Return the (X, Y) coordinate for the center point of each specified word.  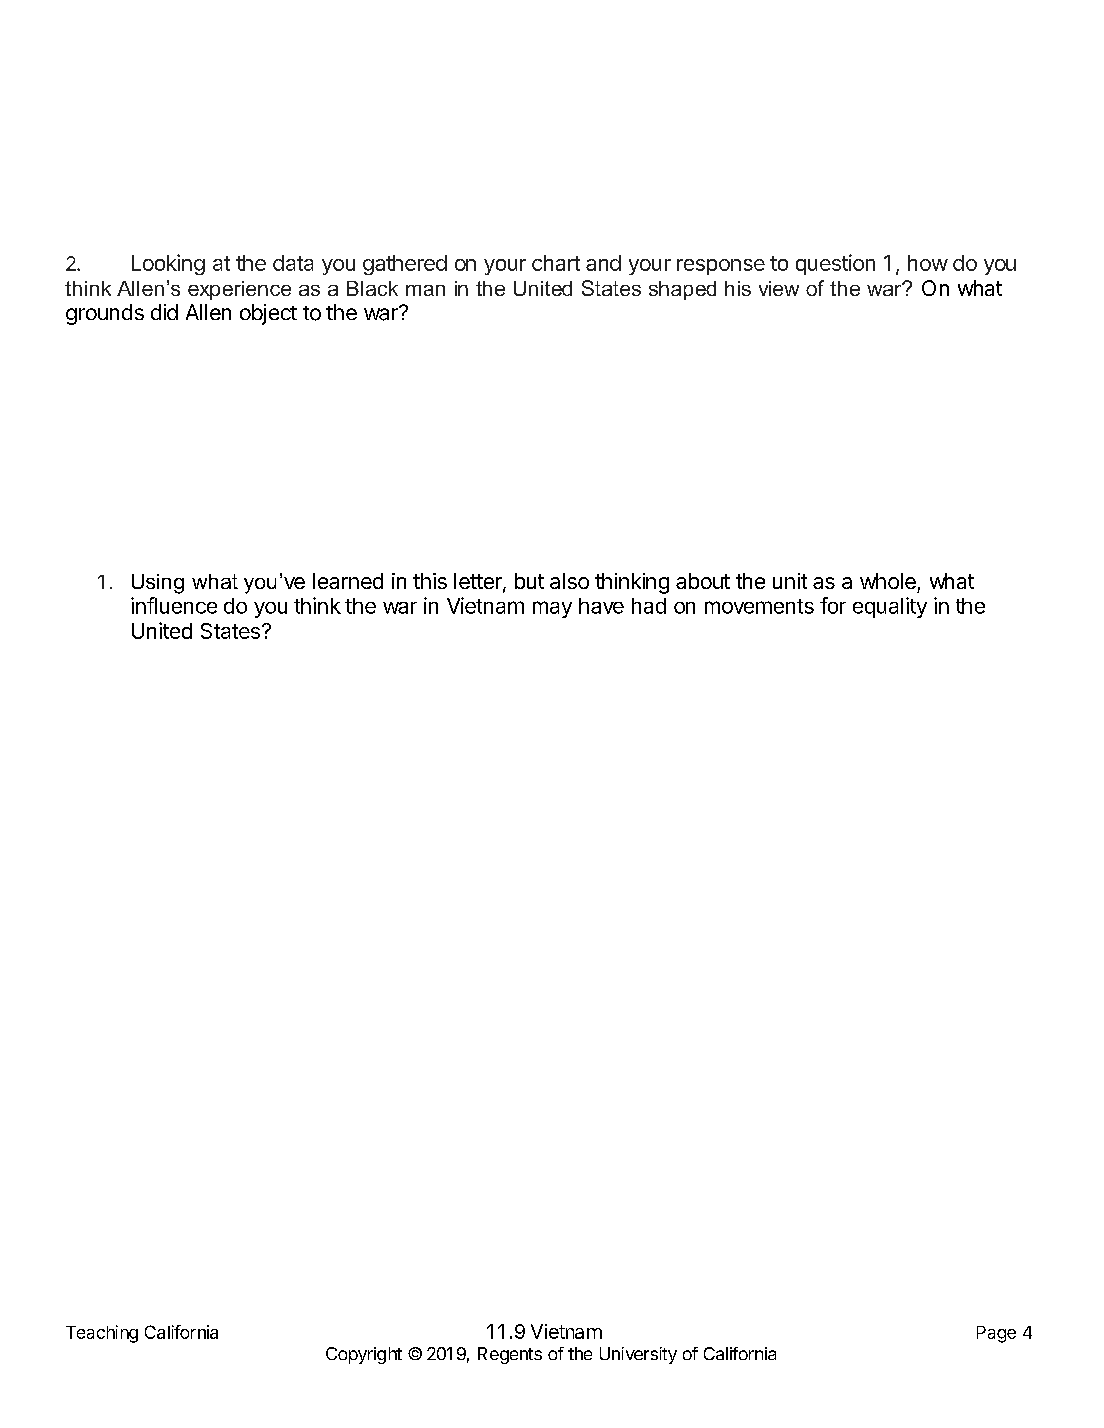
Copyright (364, 1355)
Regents (510, 1355)
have (601, 606)
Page (996, 1334)
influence (174, 605)
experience (239, 290)
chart (556, 263)
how (928, 263)
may (552, 609)
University (638, 1355)
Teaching (102, 1334)
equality (890, 607)
